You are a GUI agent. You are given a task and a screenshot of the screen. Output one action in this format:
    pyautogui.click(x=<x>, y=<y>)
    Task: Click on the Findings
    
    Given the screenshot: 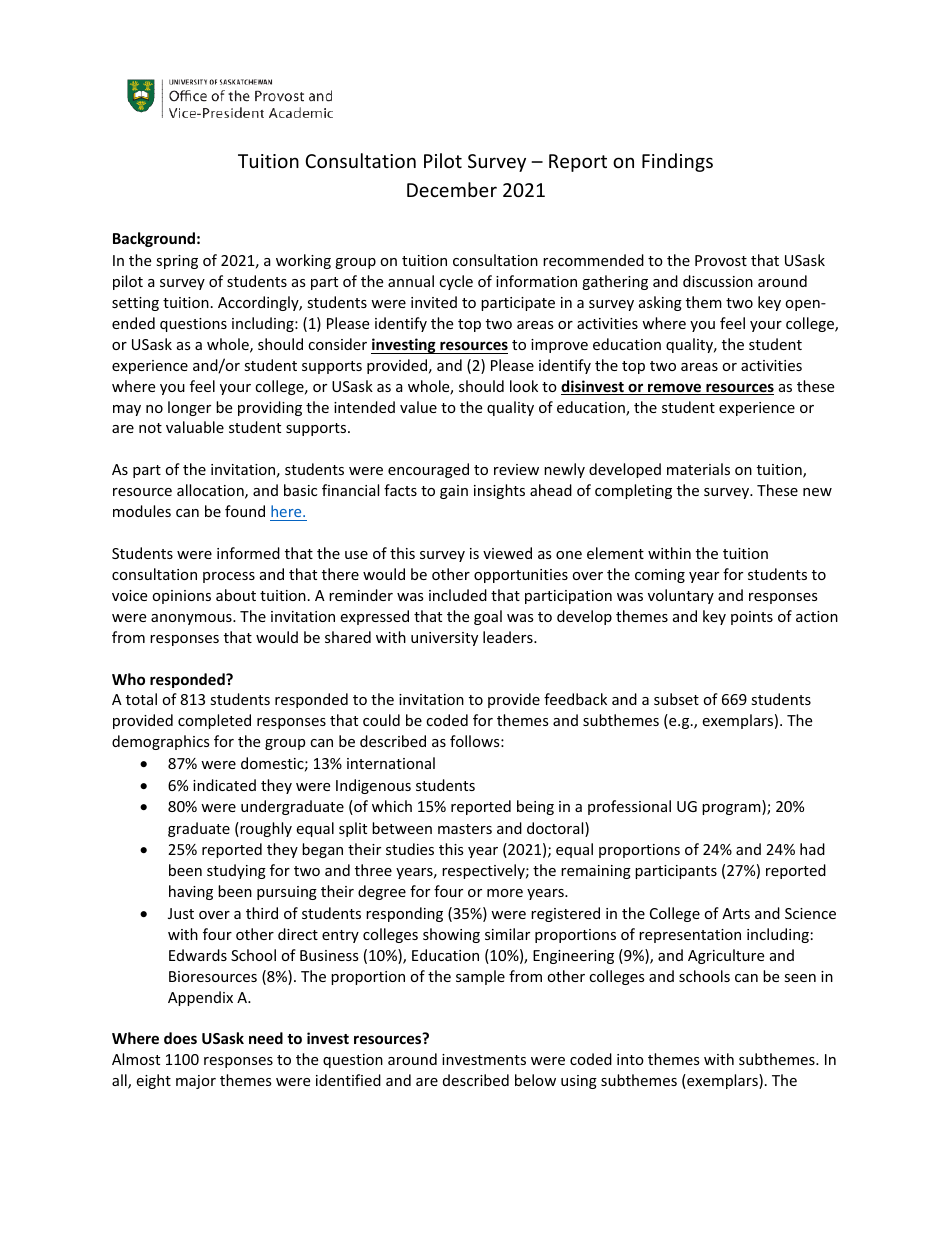 What is the action you would take?
    pyautogui.click(x=677, y=162)
